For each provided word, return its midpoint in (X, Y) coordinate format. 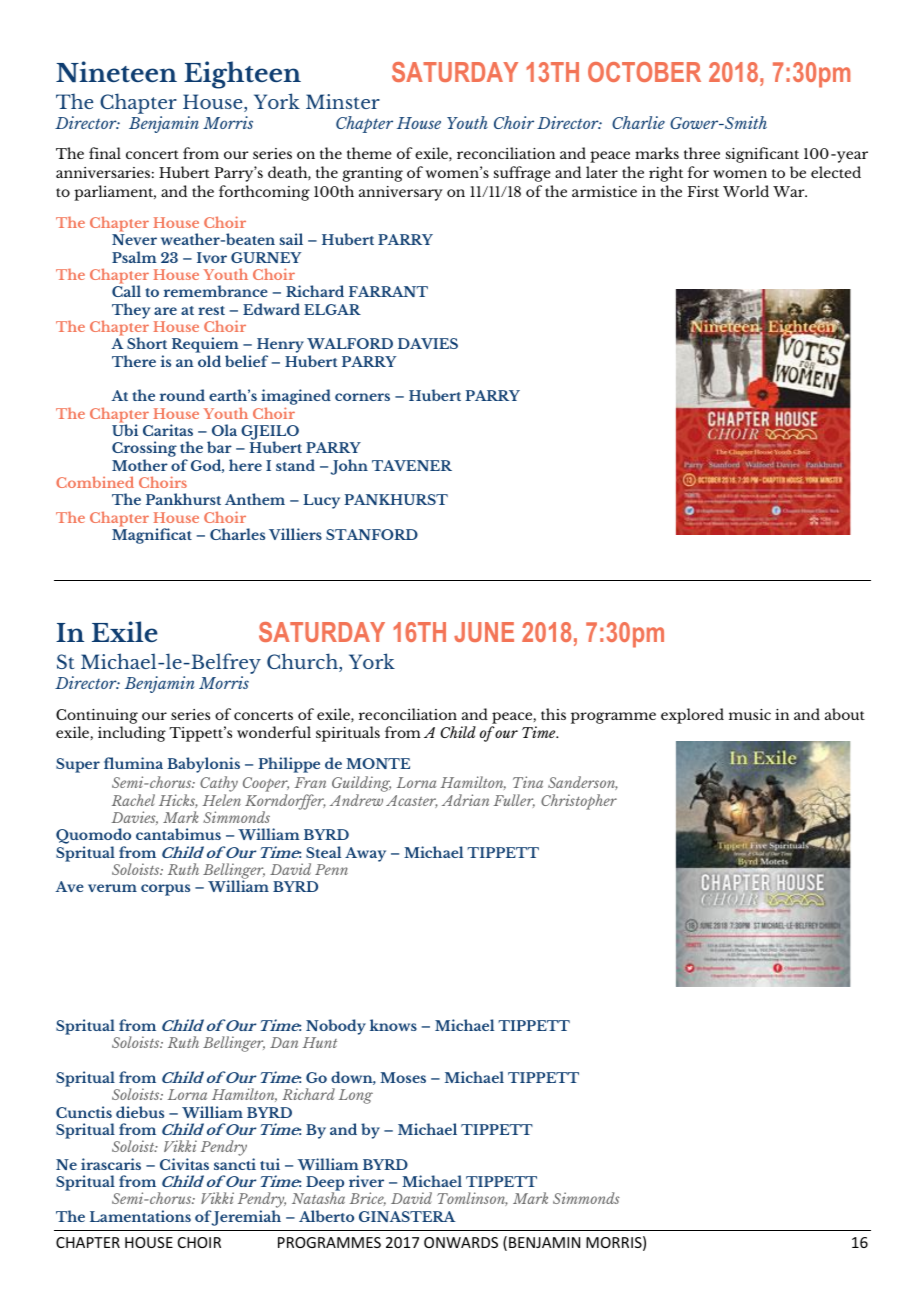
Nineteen (116, 72)
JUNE (484, 632)
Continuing (97, 716)
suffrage (522, 174)
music (750, 714)
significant (762, 155)
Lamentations (140, 1216)
